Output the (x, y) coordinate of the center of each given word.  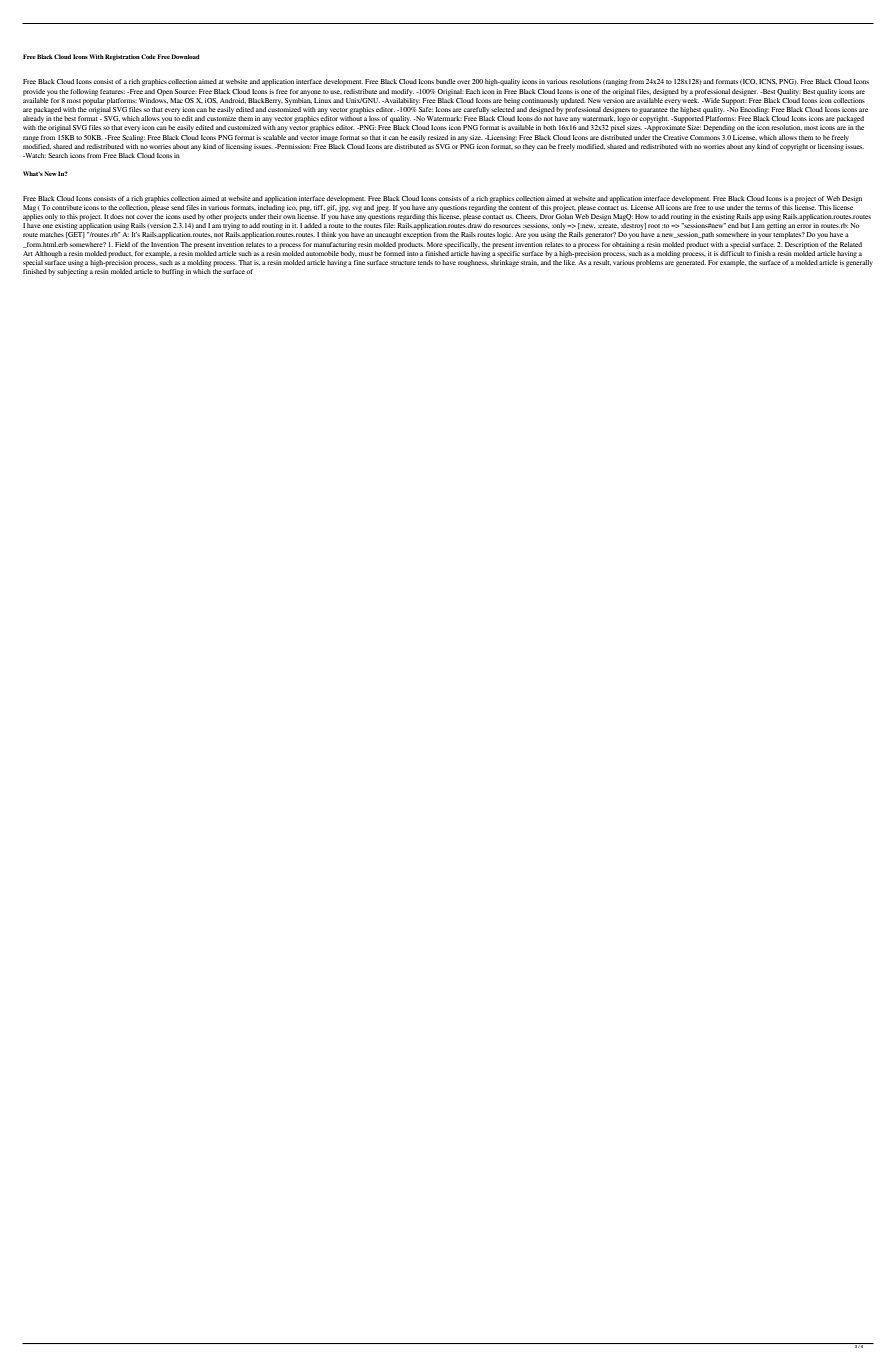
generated (691, 262)
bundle (446, 81)
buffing (173, 272)
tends (425, 262)
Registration (122, 57)
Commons (705, 137)
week (690, 99)
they (529, 147)
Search (58, 155)
